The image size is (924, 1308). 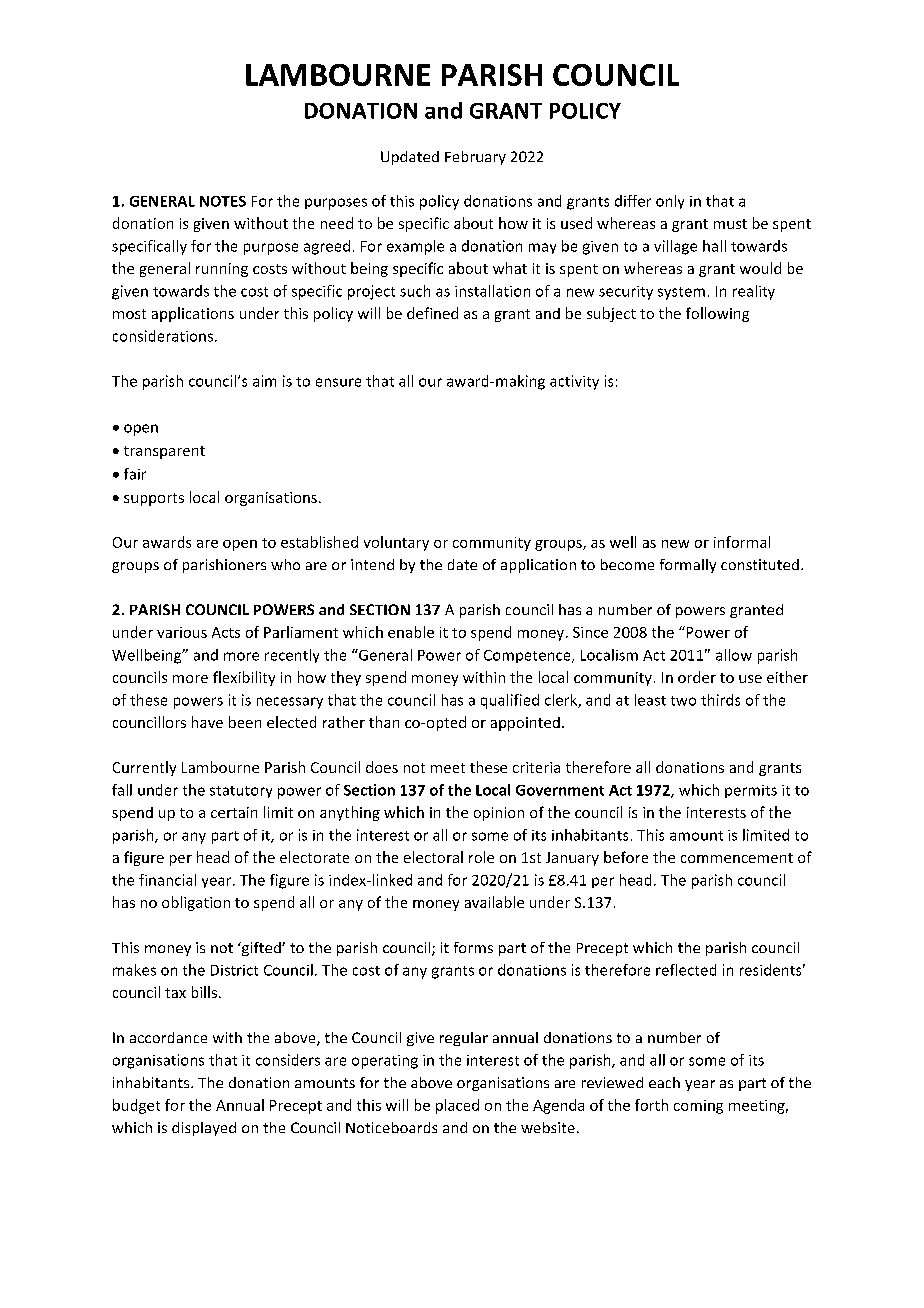 What do you see at coordinates (164, 452) in the screenshot?
I see `transparent` at bounding box center [164, 452].
